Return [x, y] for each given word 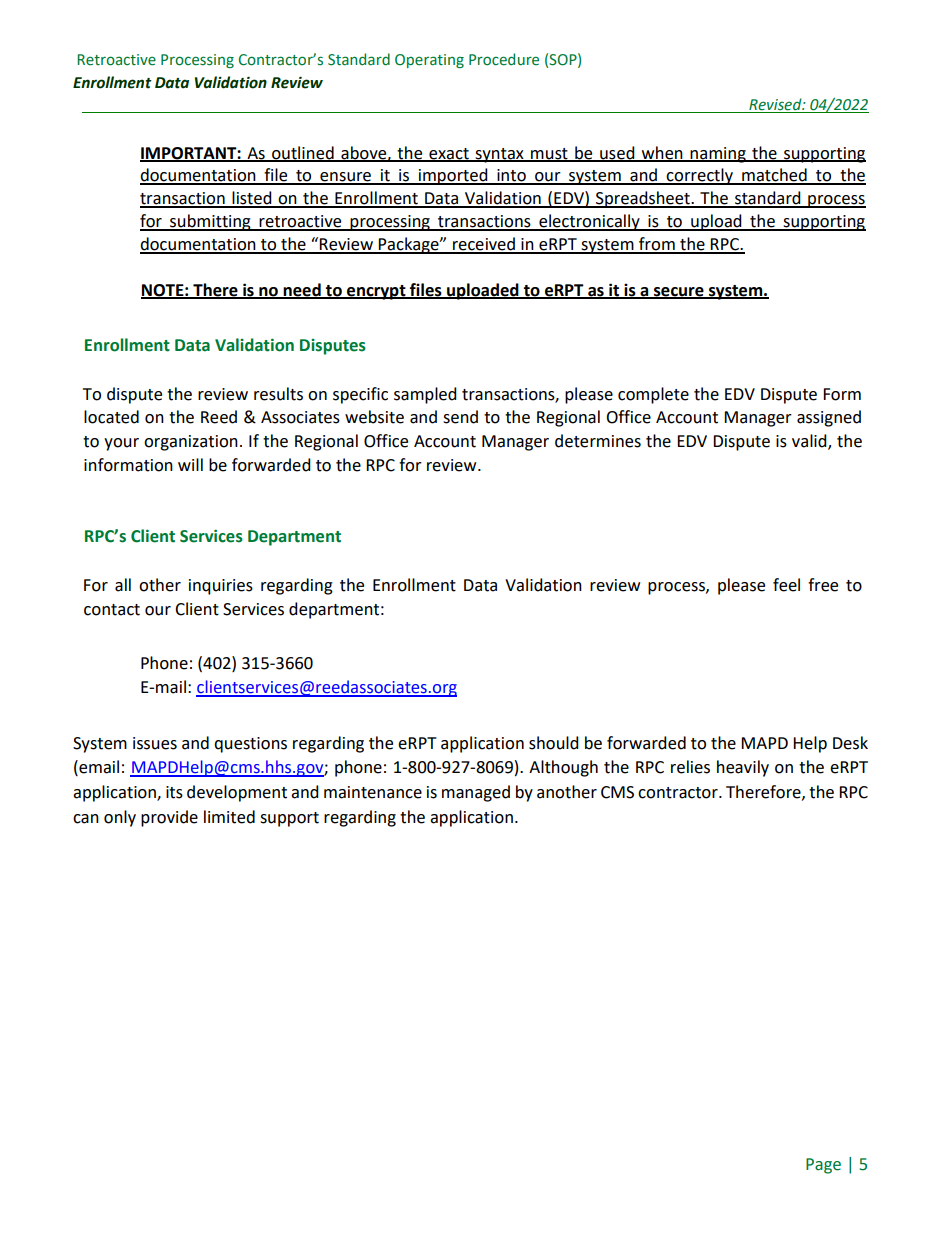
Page [823, 1166]
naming [718, 155]
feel [786, 585]
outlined [303, 153]
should [554, 743]
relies [690, 767]
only [120, 818]
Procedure [504, 59]
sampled [425, 395]
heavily [743, 768]
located [111, 417]
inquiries [221, 587]
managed [476, 793]
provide [169, 818]
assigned [829, 418]
